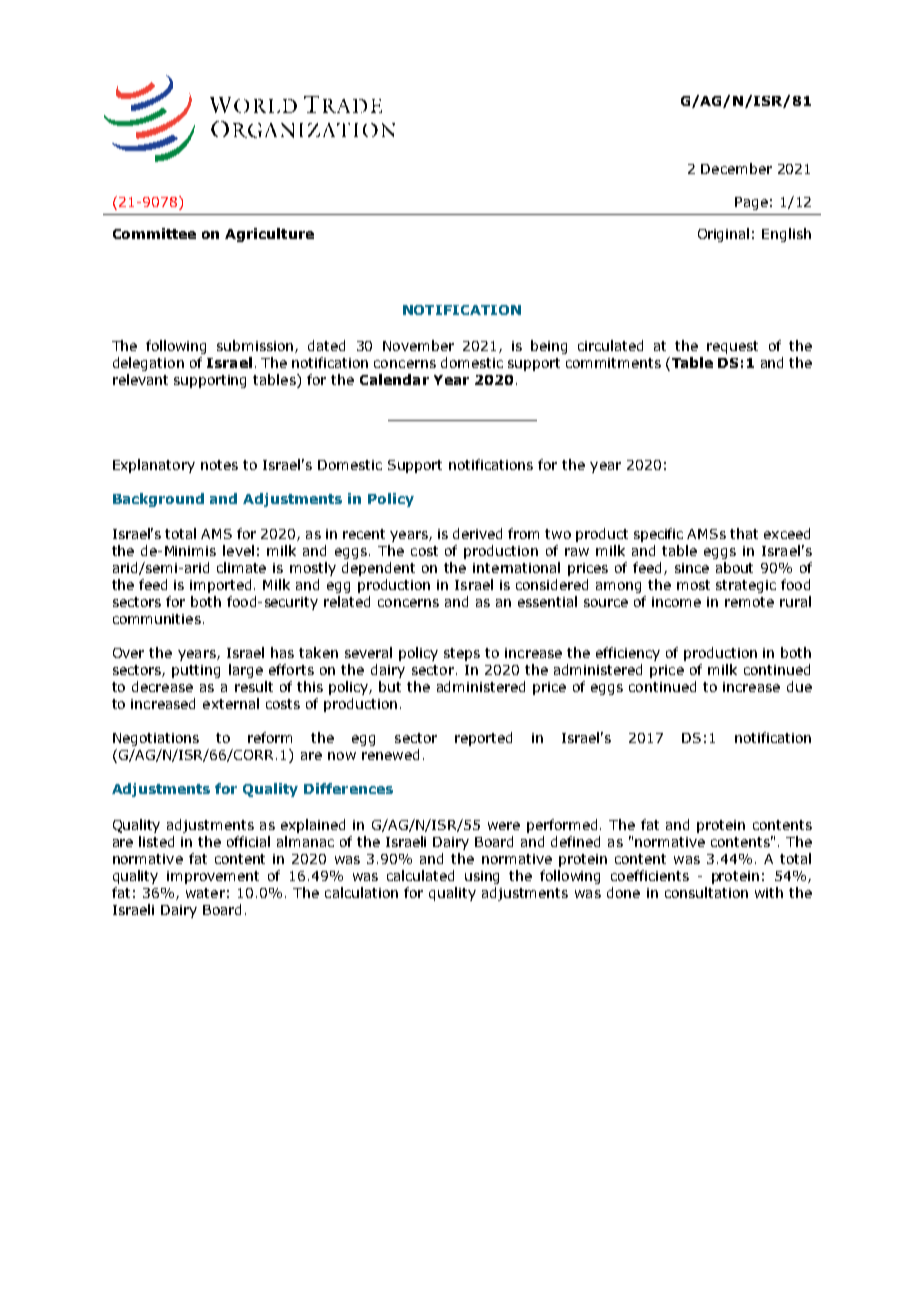 Image resolution: width=924 pixels, height=1308 pixels. I want to click on Page, so click(751, 203).
